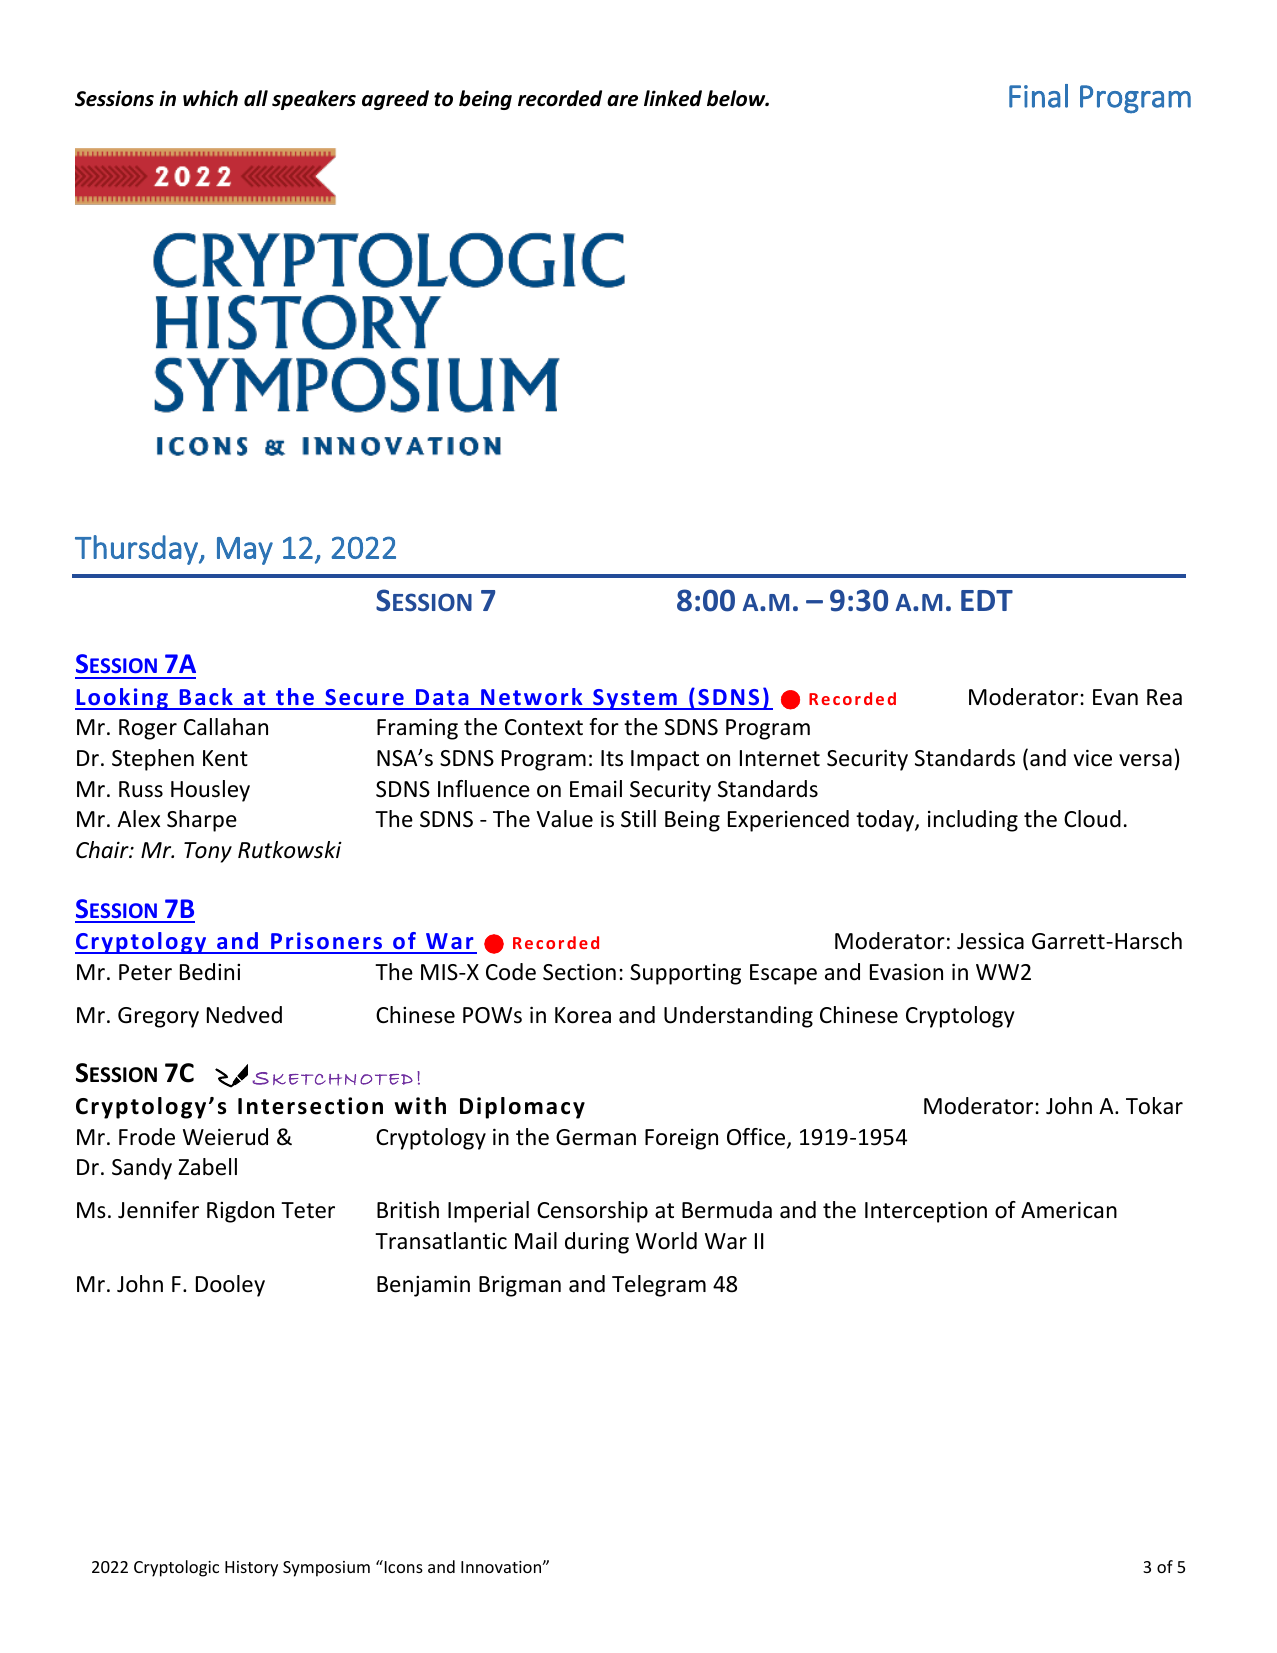 This document has width=1277, height=1653. Describe the element at coordinates (612, 758) in the document. I see `Its` at that location.
